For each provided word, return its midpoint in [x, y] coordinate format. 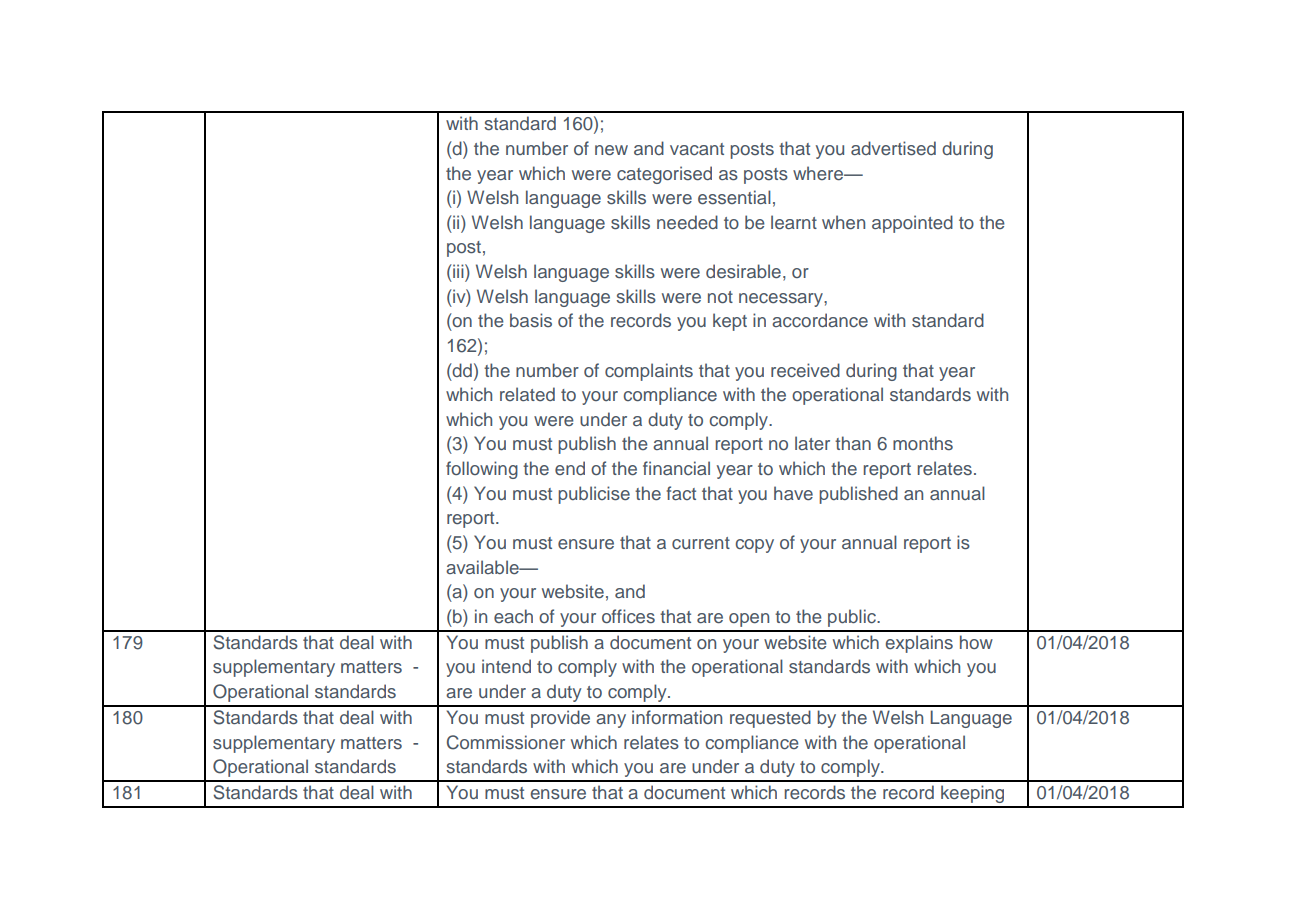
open [749, 620]
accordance [820, 320]
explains [919, 644]
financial [676, 468]
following [482, 470]
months [923, 443]
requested [770, 719]
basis [531, 320]
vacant [697, 149]
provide [560, 719]
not [720, 297]
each [513, 616]
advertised [893, 148]
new [611, 150]
